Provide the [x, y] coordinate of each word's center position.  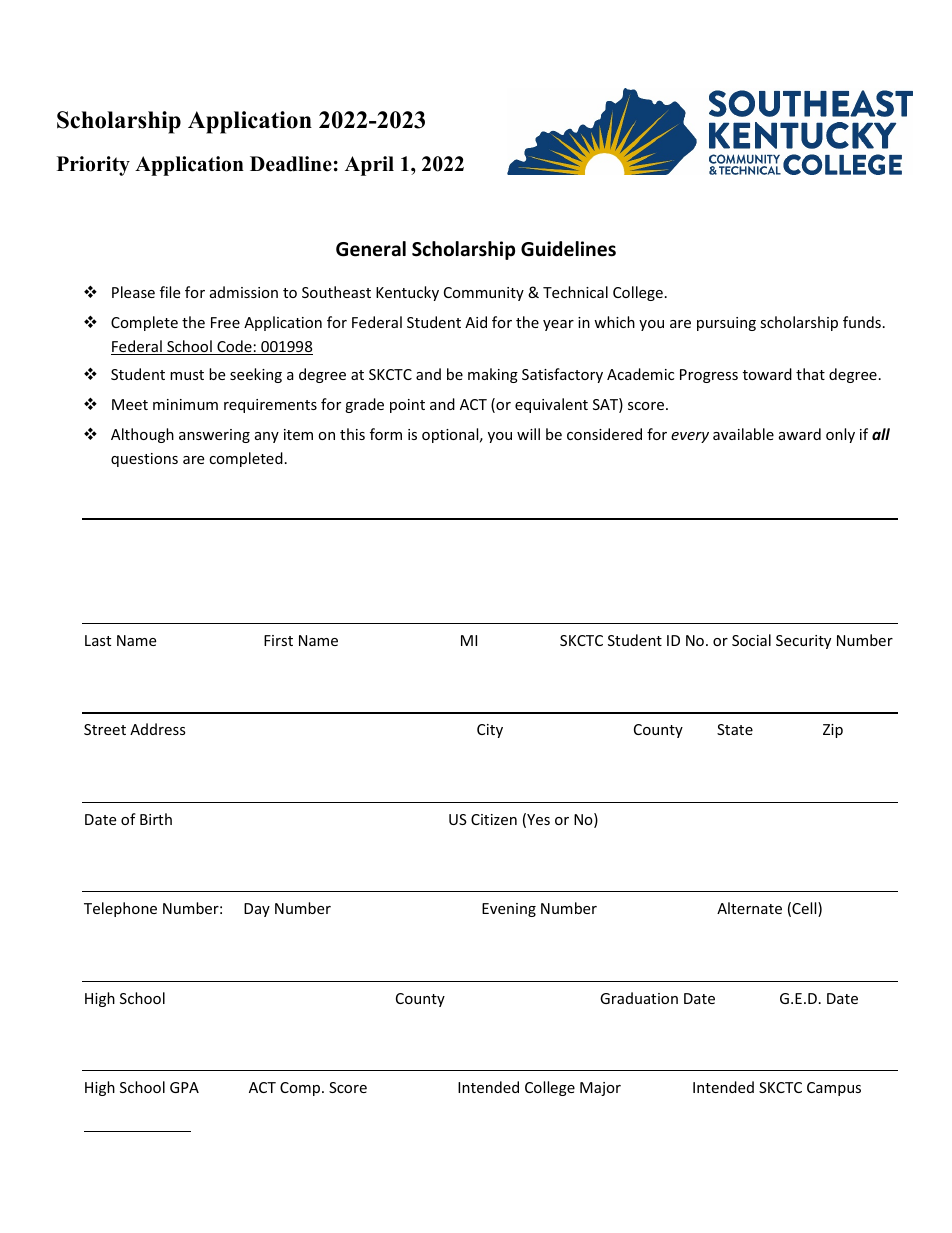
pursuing [726, 324]
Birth [156, 819]
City [490, 731]
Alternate [749, 908]
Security [803, 642]
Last [98, 640]
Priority [93, 166]
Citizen [494, 819]
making [493, 375]
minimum [185, 404]
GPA [184, 1087]
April [369, 166]
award [800, 434]
